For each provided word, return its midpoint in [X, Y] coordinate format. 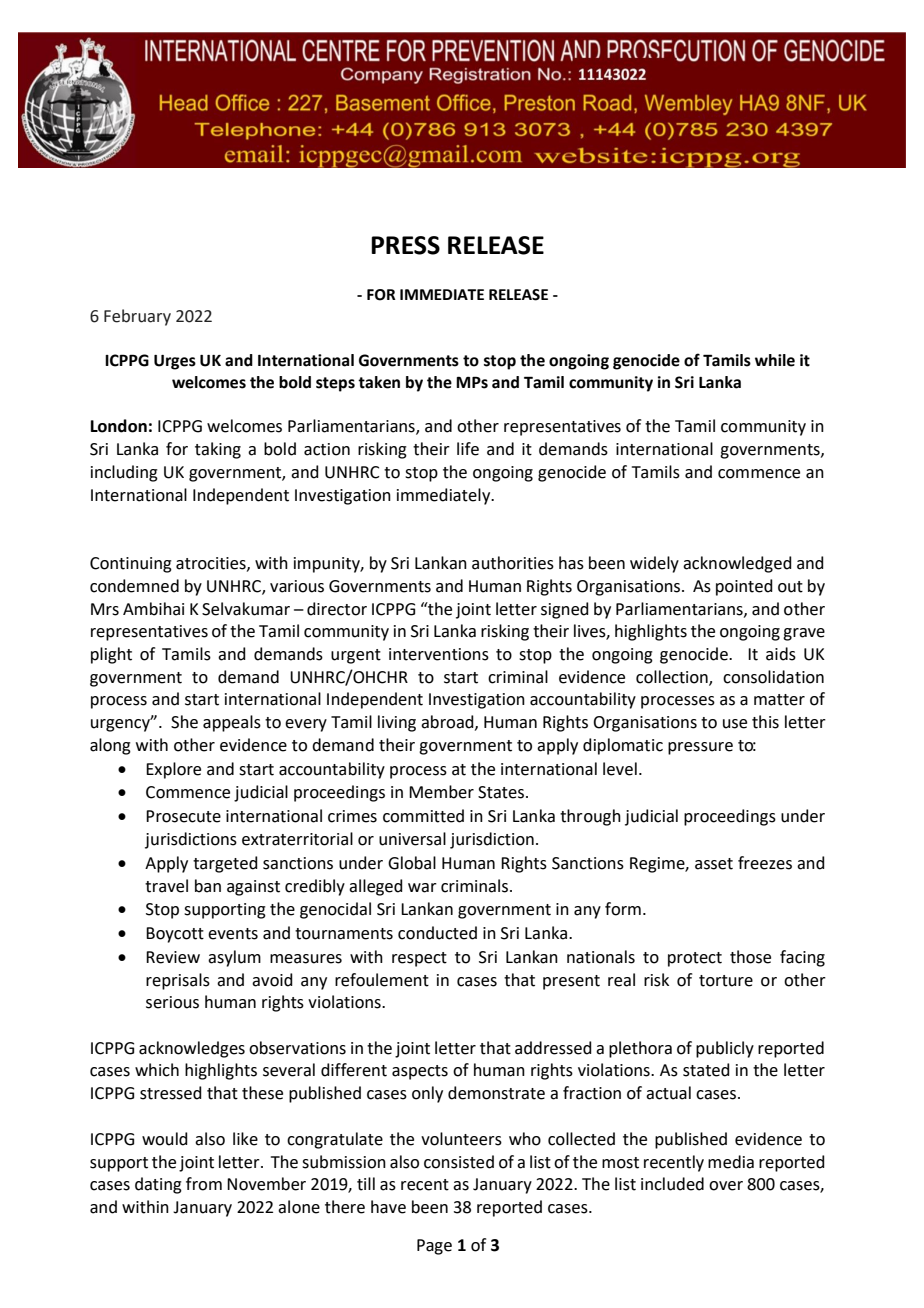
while [775, 360]
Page [434, 1247]
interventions [439, 654]
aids [781, 654]
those [750, 957]
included [672, 1184]
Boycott [175, 935]
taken [379, 382]
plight [111, 655]
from [204, 1184]
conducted [437, 933]
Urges [175, 362]
